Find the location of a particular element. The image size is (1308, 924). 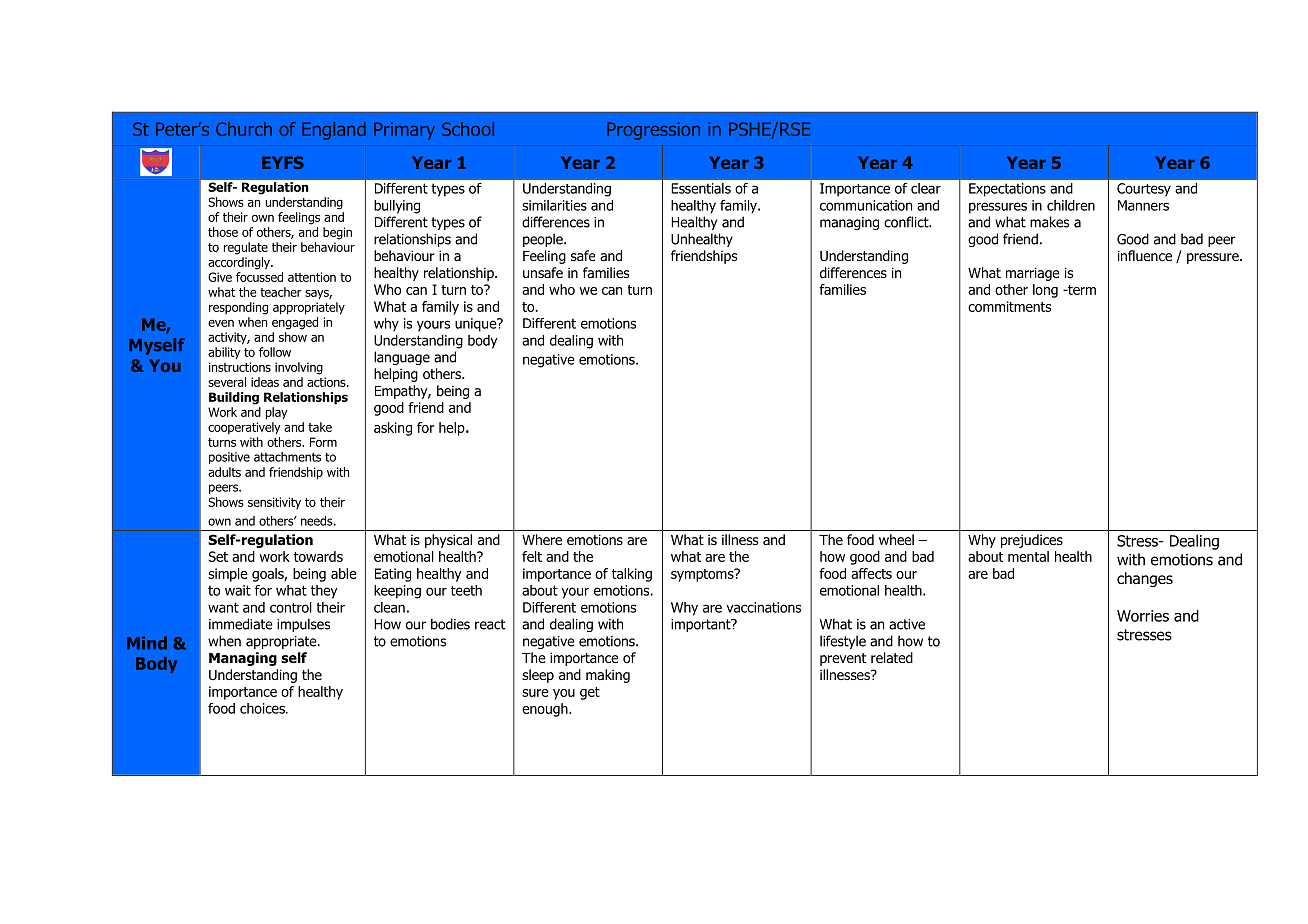

commitments is located at coordinates (1009, 306).
